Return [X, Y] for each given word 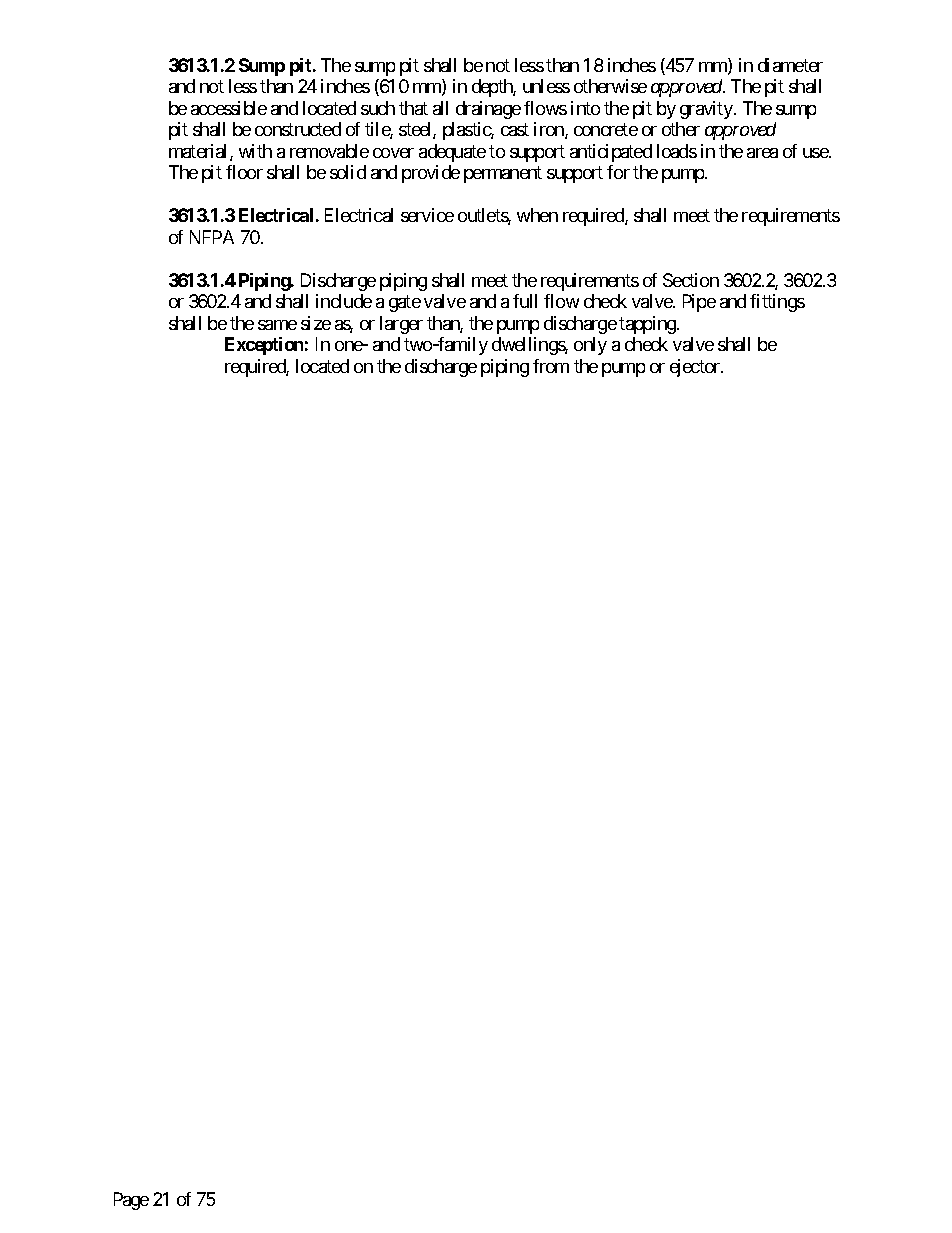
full [525, 301]
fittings [777, 303]
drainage [488, 110]
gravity [707, 110]
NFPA [212, 237]
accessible [229, 108]
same [277, 325]
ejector [696, 368]
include [344, 301]
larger [401, 325]
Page [131, 1201]
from [551, 366]
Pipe [699, 303]
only [590, 346]
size [316, 323]
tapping [648, 325]
